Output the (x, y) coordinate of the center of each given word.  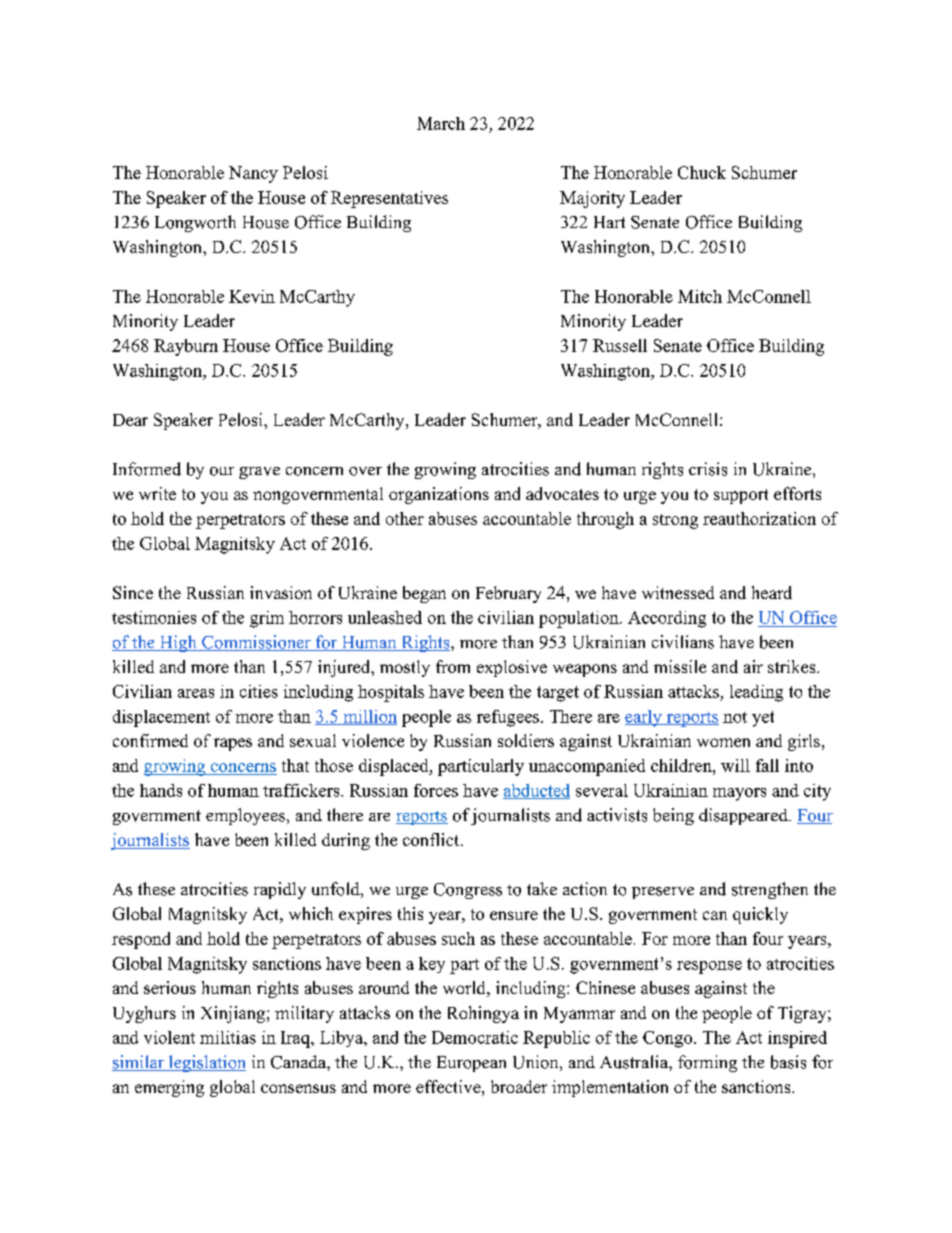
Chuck (702, 172)
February (508, 594)
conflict (432, 839)
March (441, 123)
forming (707, 1063)
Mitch (700, 296)
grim (267, 619)
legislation (206, 1063)
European (471, 1064)
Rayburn (186, 347)
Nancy (253, 174)
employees (245, 816)
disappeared (744, 816)
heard (772, 592)
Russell (620, 345)
